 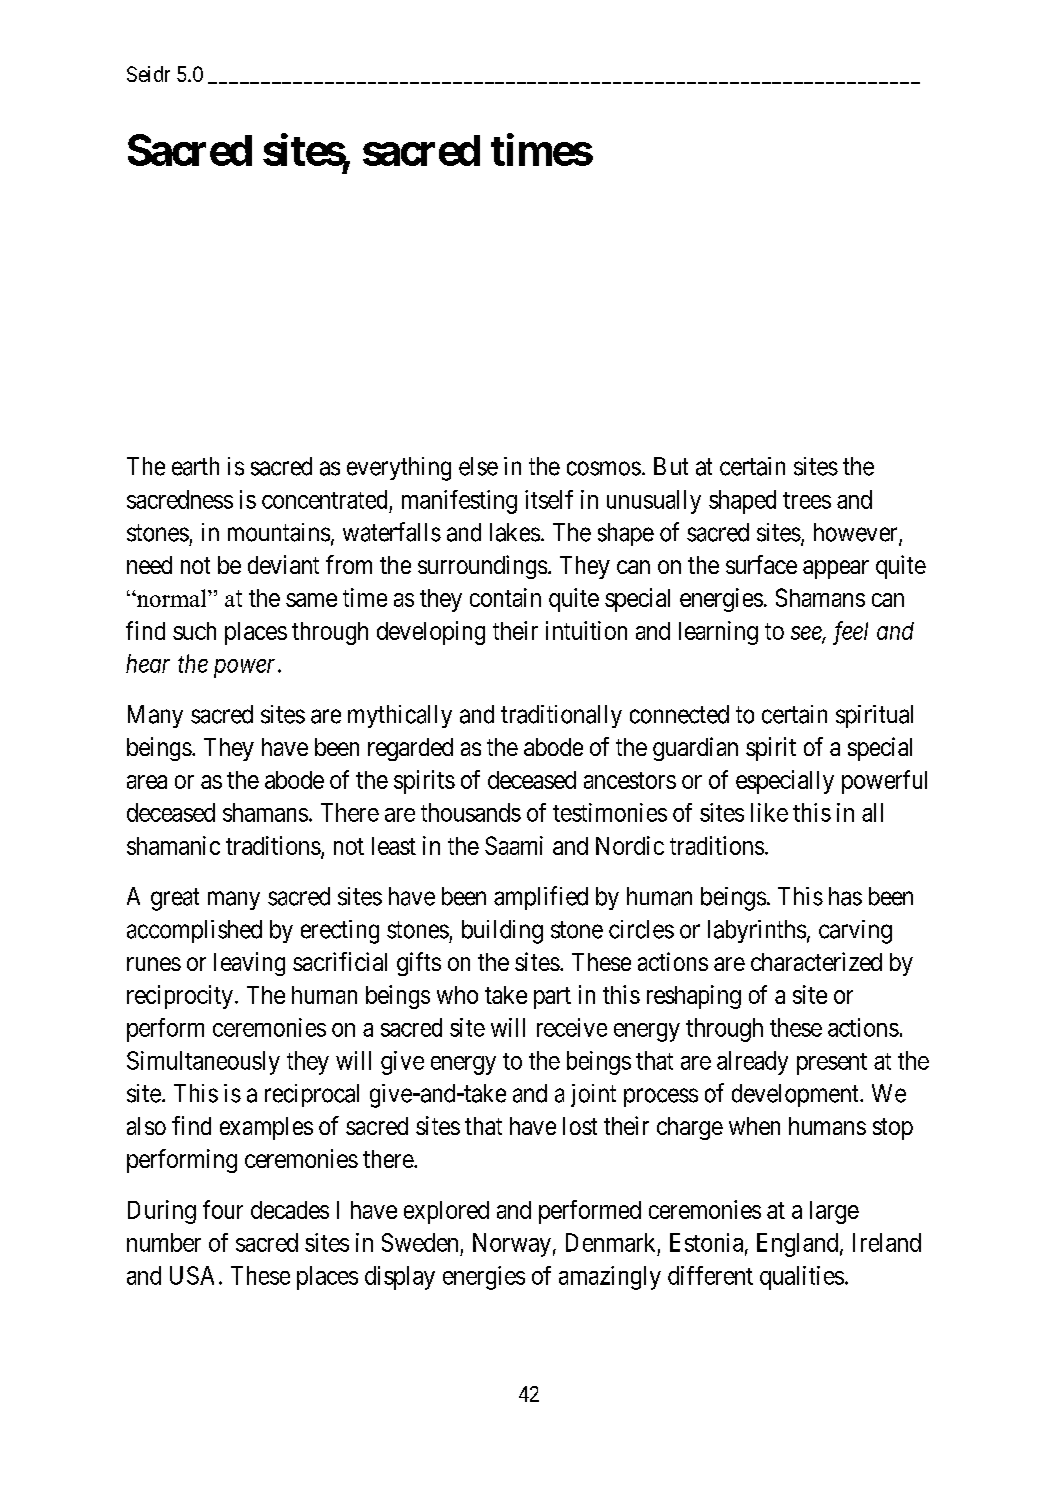 I want to click on trees, so click(x=807, y=500).
